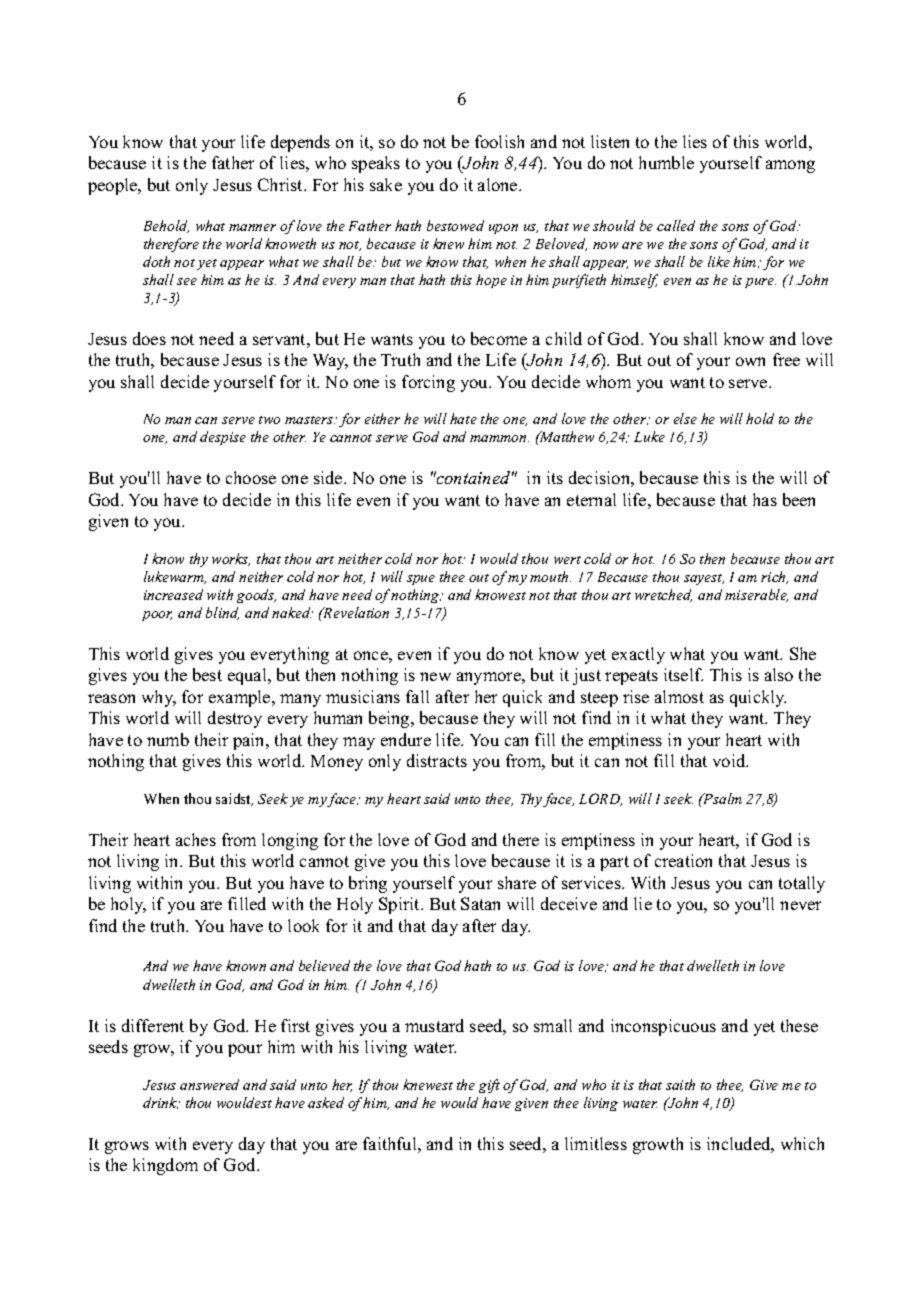 Image resolution: width=924 pixels, height=1308 pixels. I want to click on people, so click(114, 186).
